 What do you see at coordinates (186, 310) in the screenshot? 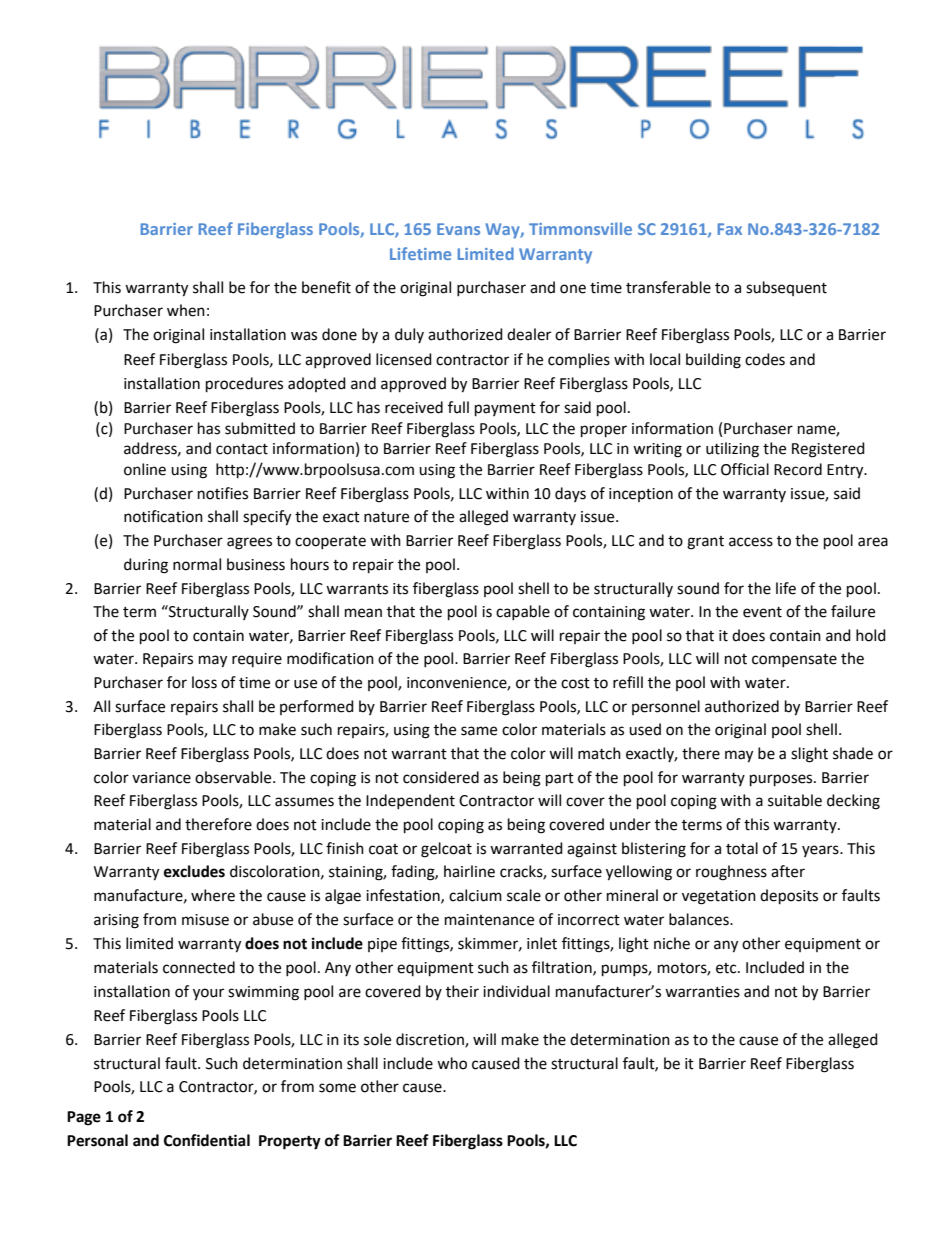
I see `when` at bounding box center [186, 310].
